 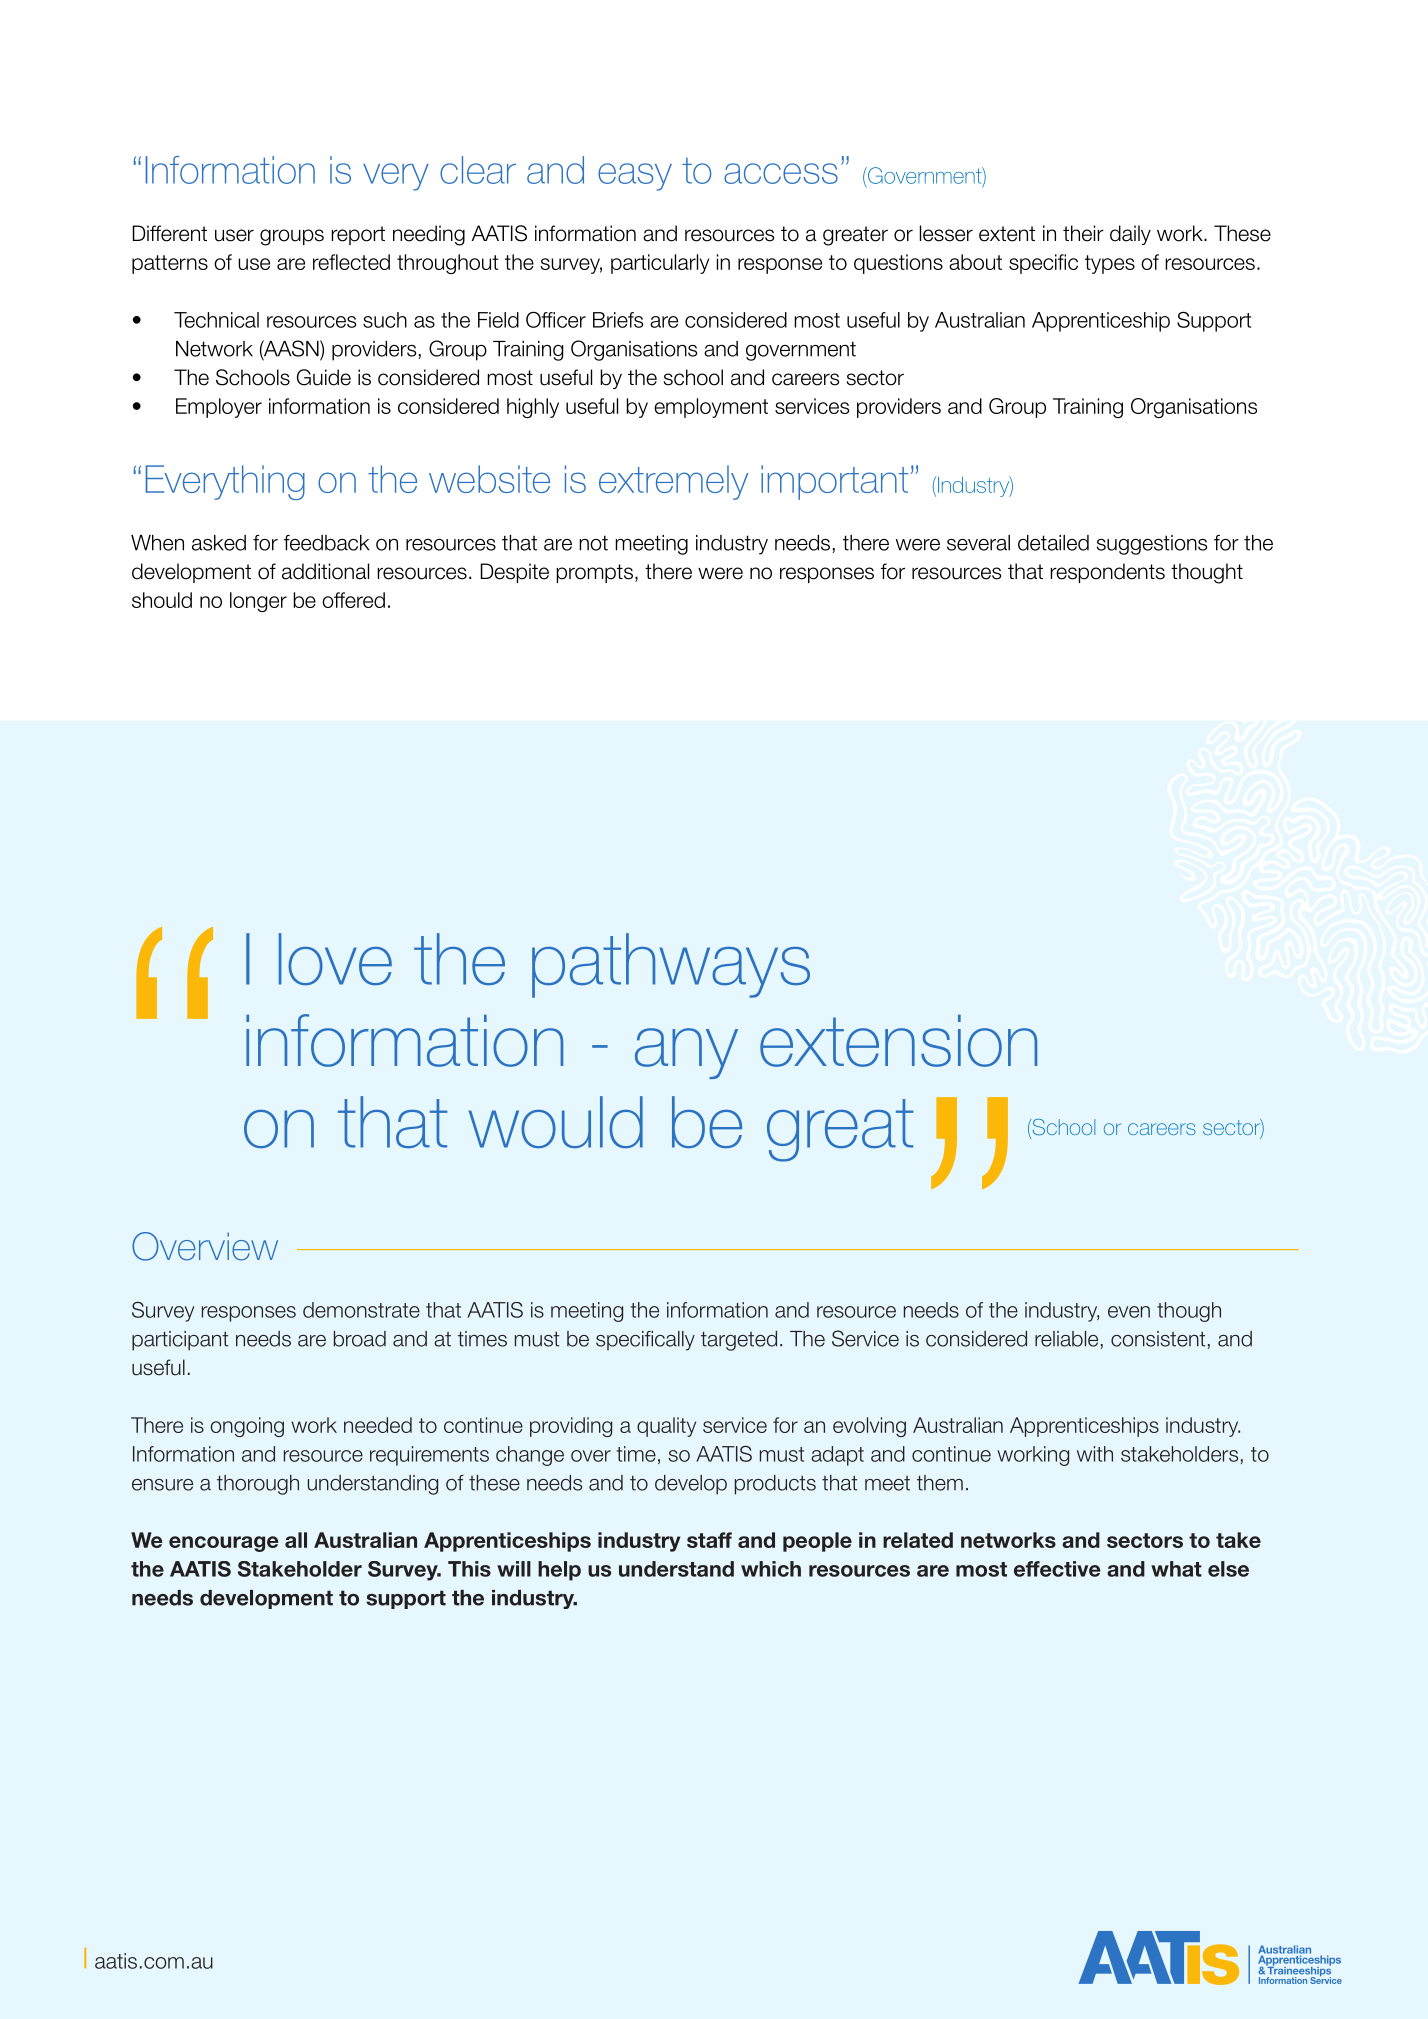 What do you see at coordinates (327, 543) in the screenshot?
I see `feedback` at bounding box center [327, 543].
